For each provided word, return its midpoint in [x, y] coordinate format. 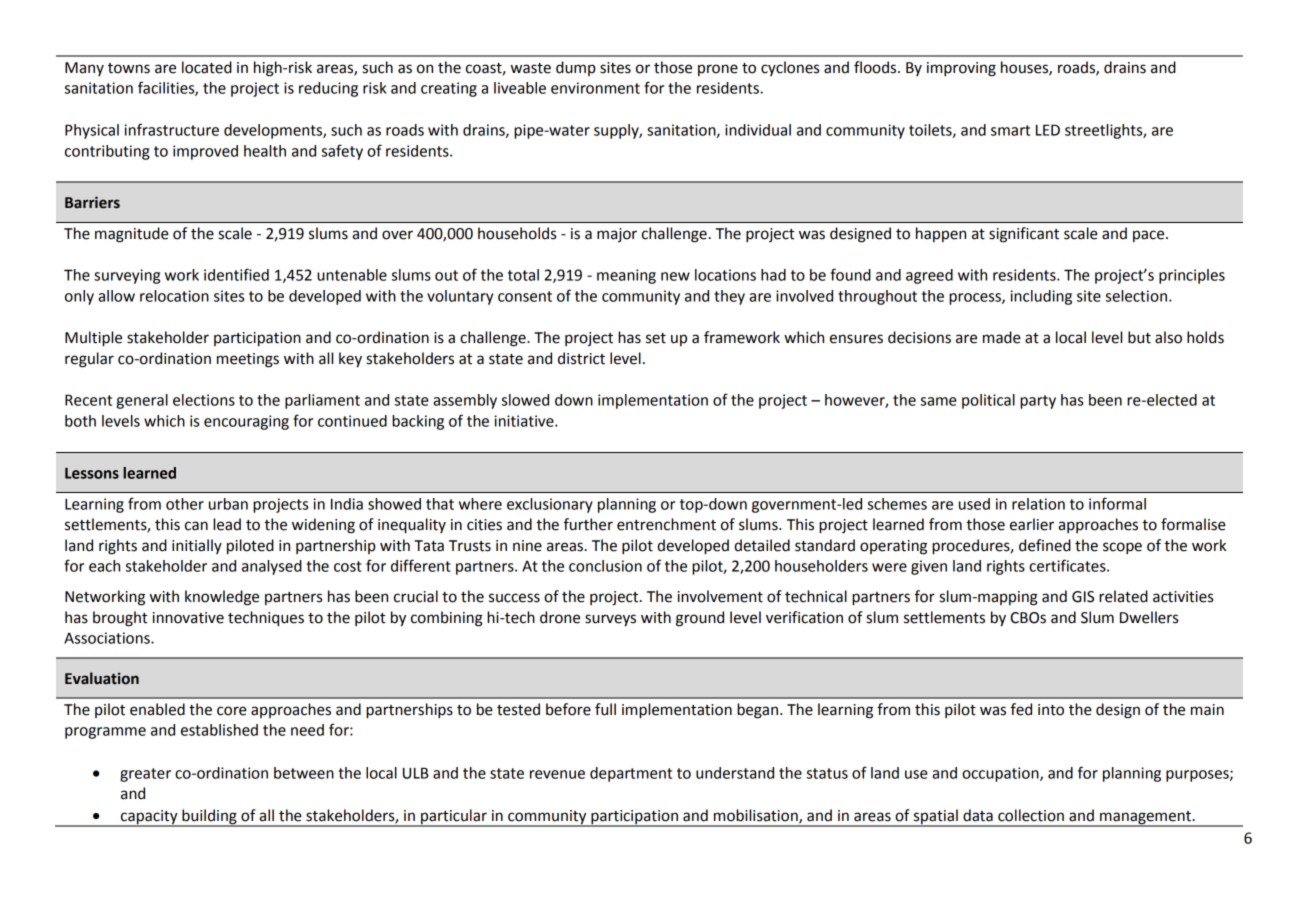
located [207, 67]
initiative [525, 421]
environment [595, 88]
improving [961, 69]
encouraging [246, 422]
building [209, 817]
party [1038, 402]
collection [1031, 815]
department [631, 774]
